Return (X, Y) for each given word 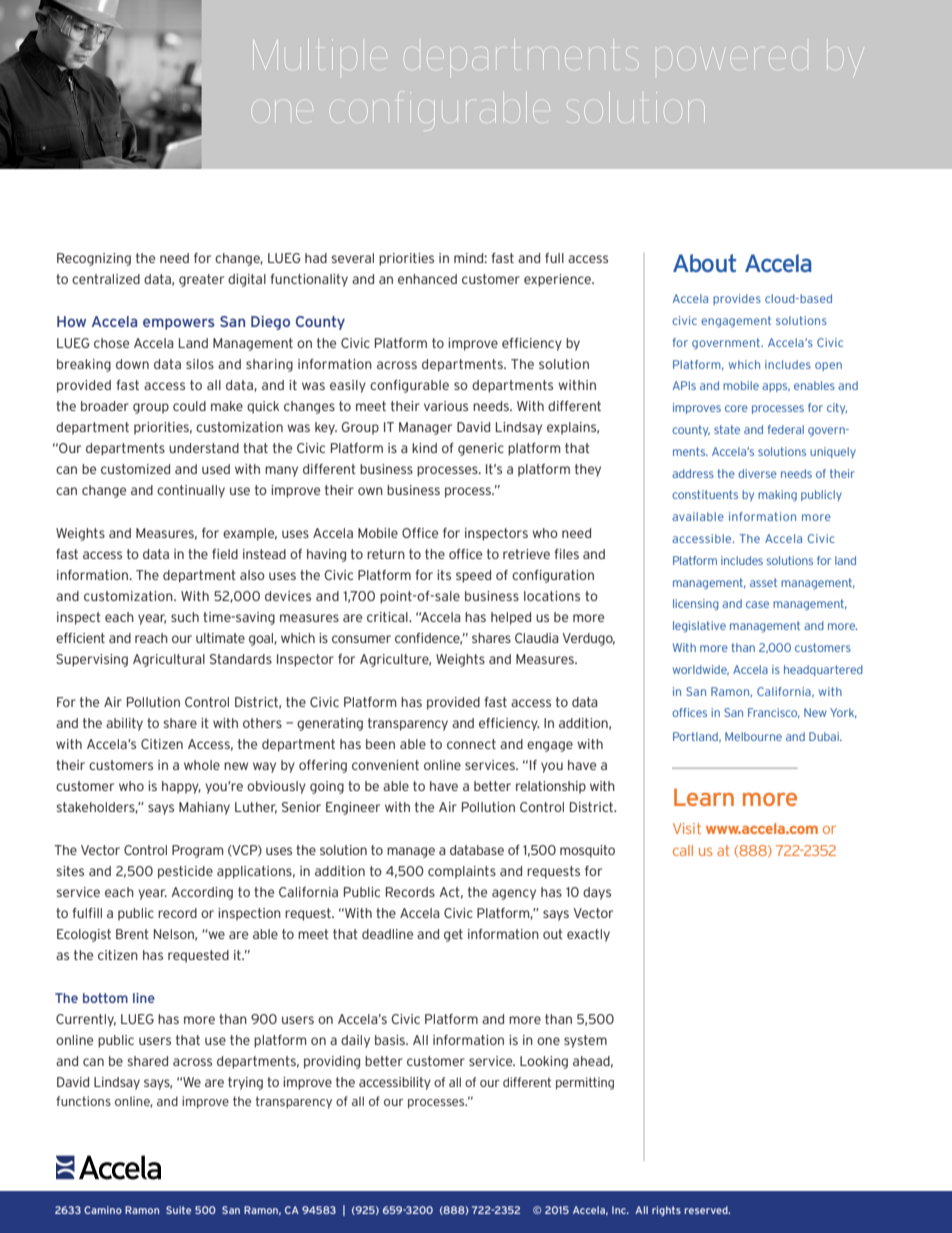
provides (737, 299)
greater (201, 280)
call (683, 850)
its (444, 575)
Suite (178, 1210)
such (185, 617)
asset (763, 582)
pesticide (185, 872)
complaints (462, 872)
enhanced (427, 279)
